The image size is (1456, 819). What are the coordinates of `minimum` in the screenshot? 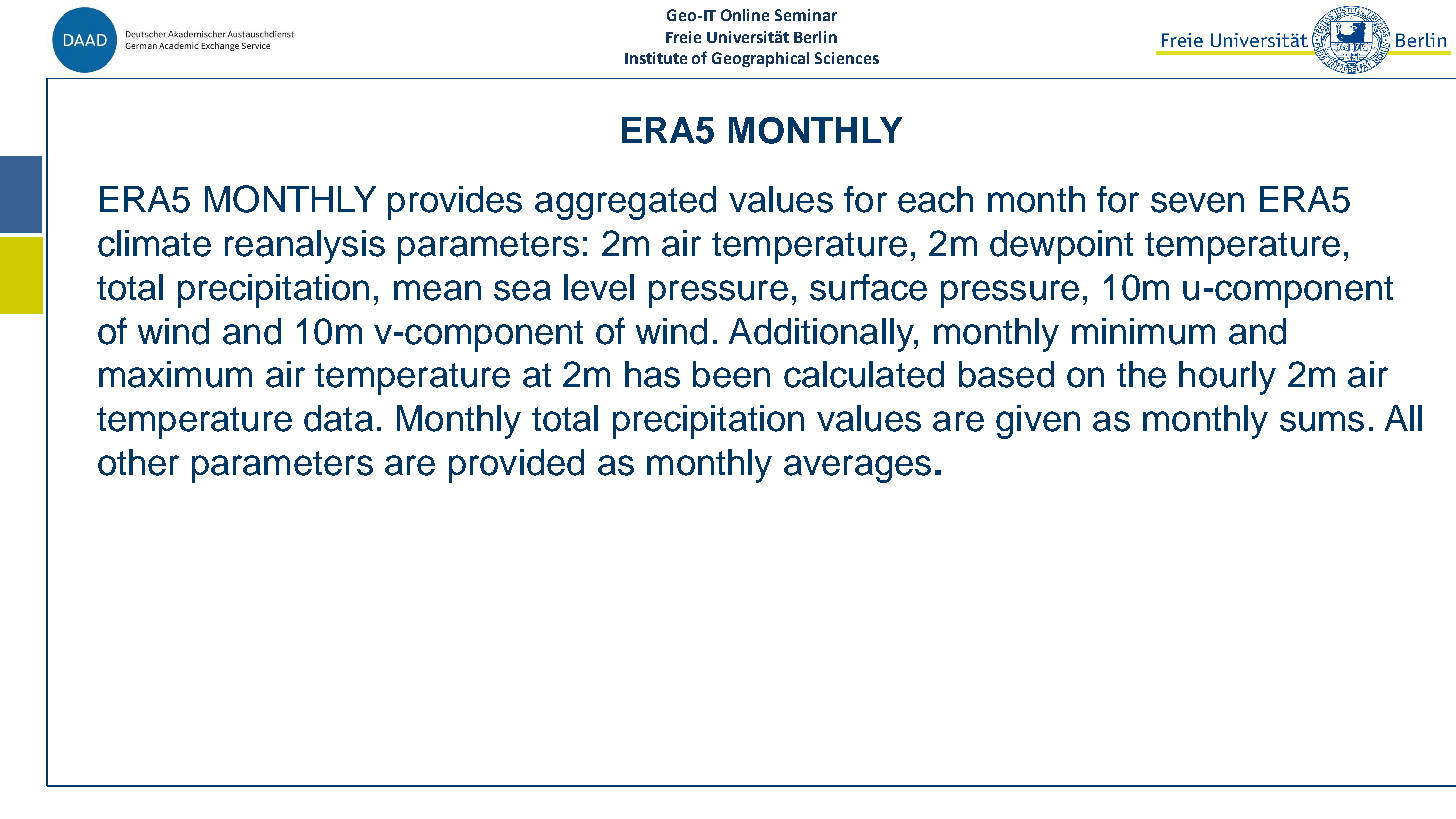 It's located at (1143, 331).
